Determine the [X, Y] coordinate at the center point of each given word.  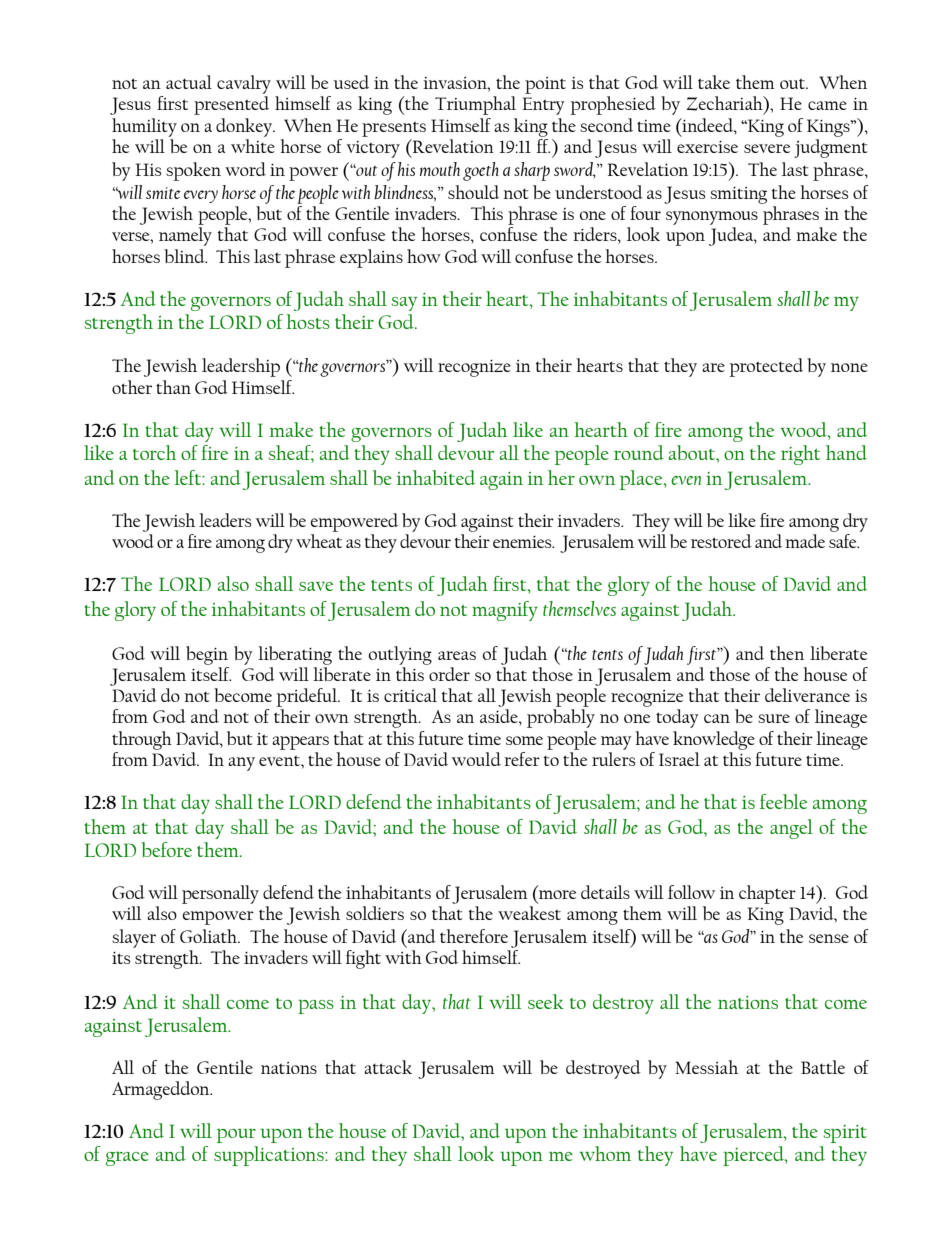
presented [231, 105]
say [404, 304]
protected [766, 367]
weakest [529, 913]
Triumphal [475, 105]
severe [767, 148]
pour [236, 1135]
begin [207, 655]
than [173, 387]
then [787, 653]
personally [220, 894]
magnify [505, 611]
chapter [767, 894]
